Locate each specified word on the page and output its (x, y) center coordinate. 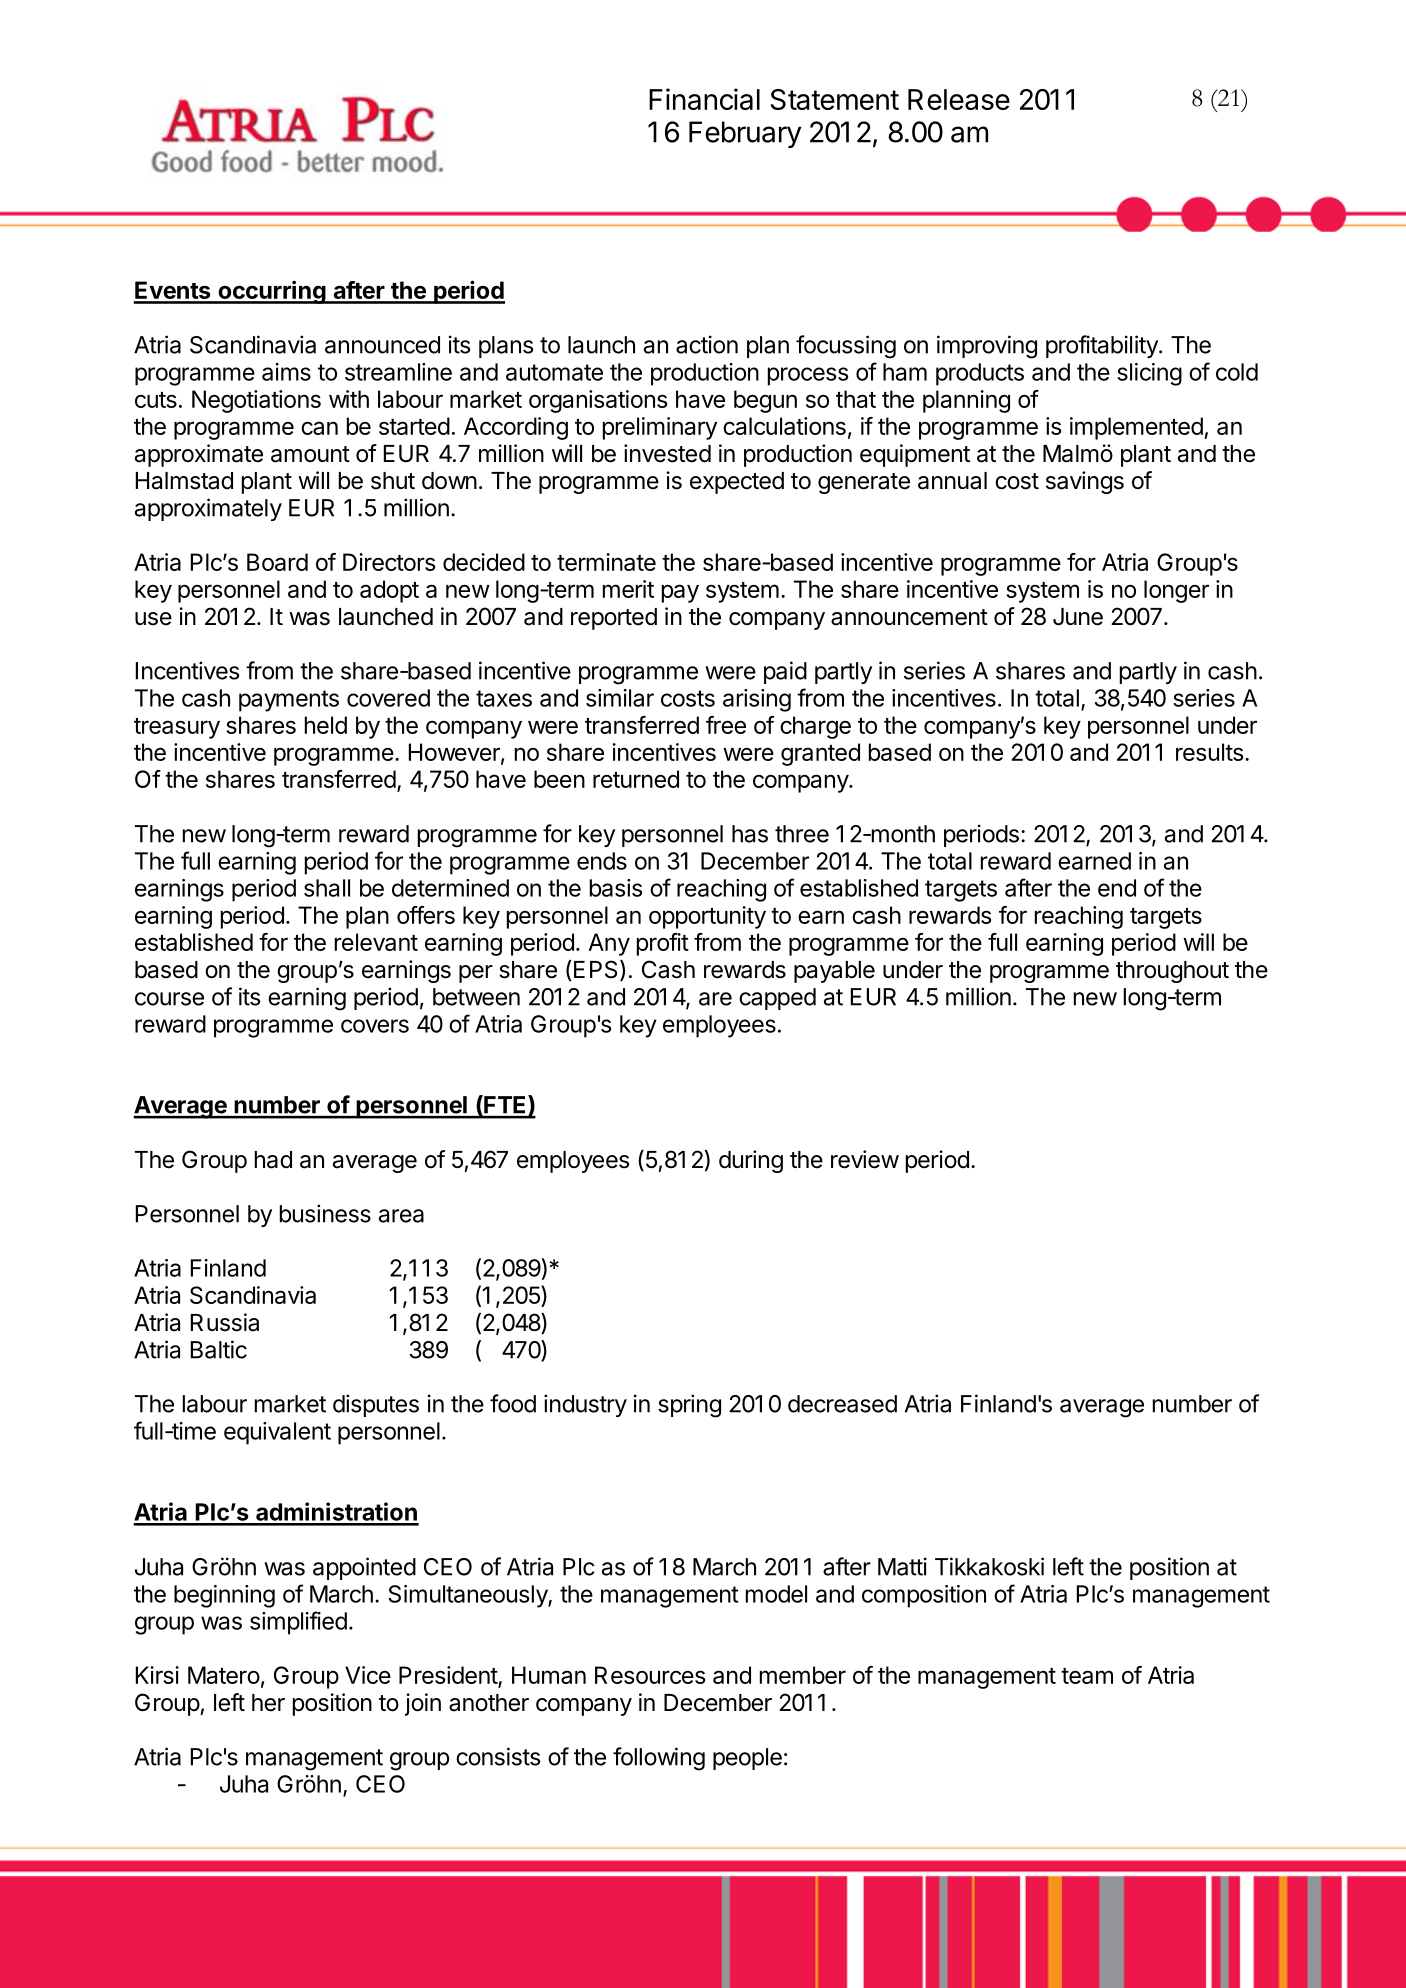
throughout (1172, 972)
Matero (224, 1675)
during (751, 1161)
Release (959, 99)
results (1209, 752)
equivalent (277, 1433)
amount (310, 454)
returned (636, 779)
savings (1085, 482)
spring (689, 1406)
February (745, 134)
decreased (842, 1404)
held (326, 725)
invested (667, 453)
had (273, 1160)
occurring (271, 292)
